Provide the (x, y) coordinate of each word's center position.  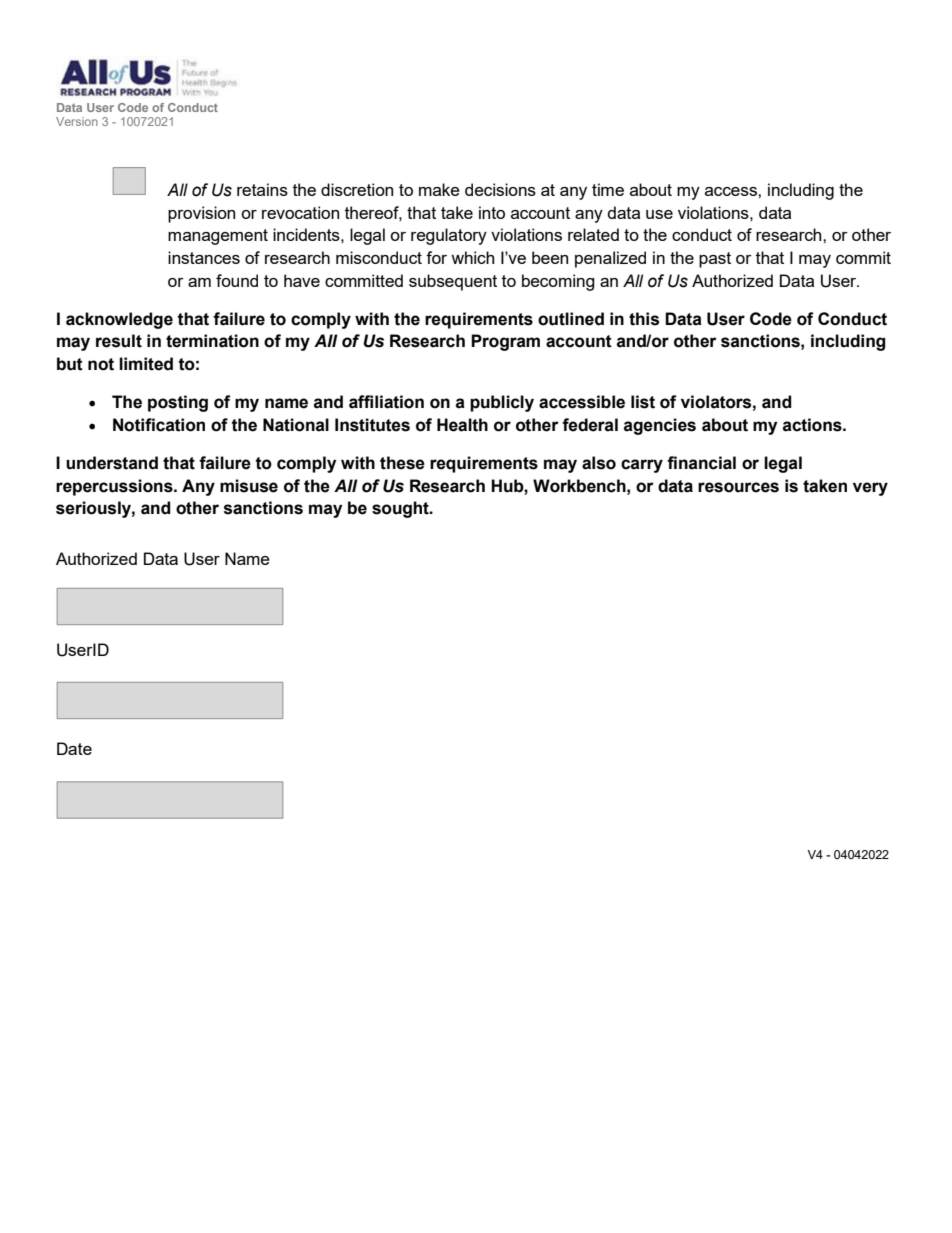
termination (212, 341)
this (644, 319)
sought (401, 509)
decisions (500, 189)
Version (77, 121)
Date (74, 748)
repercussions (115, 487)
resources (738, 487)
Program (505, 342)
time (608, 189)
